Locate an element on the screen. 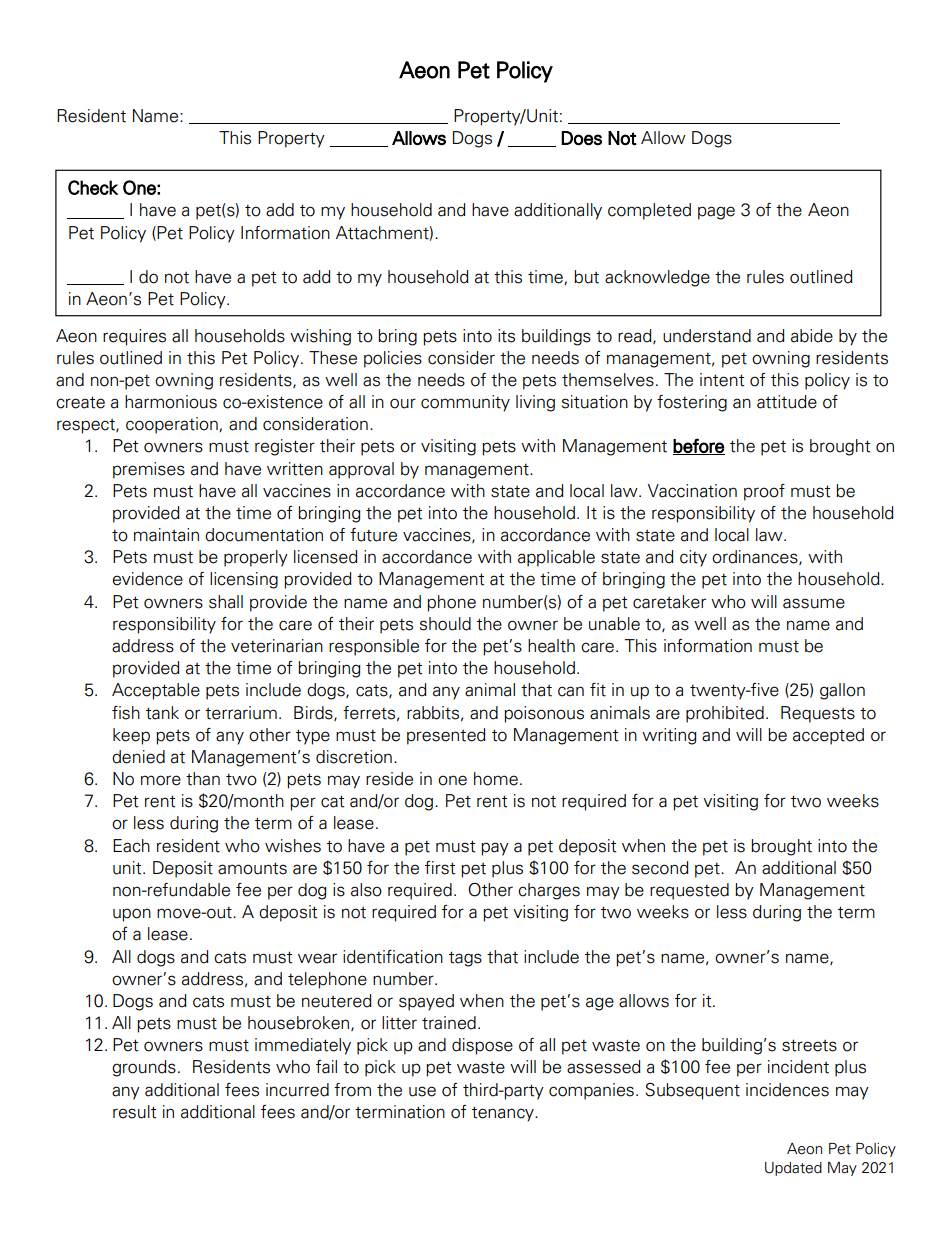 The image size is (952, 1233). tenancy is located at coordinates (504, 1114).
